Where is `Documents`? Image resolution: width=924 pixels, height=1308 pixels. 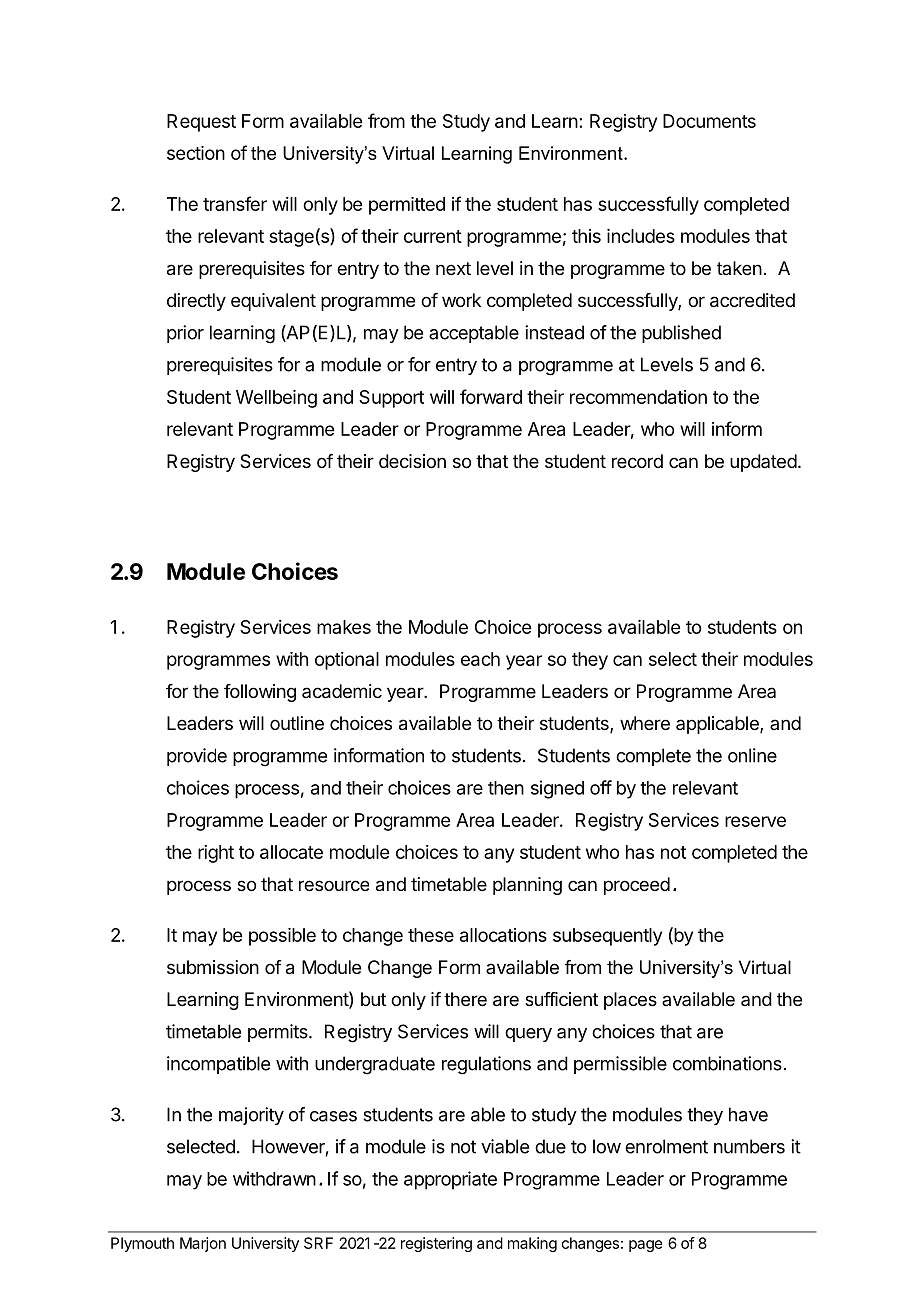 Documents is located at coordinates (709, 121).
